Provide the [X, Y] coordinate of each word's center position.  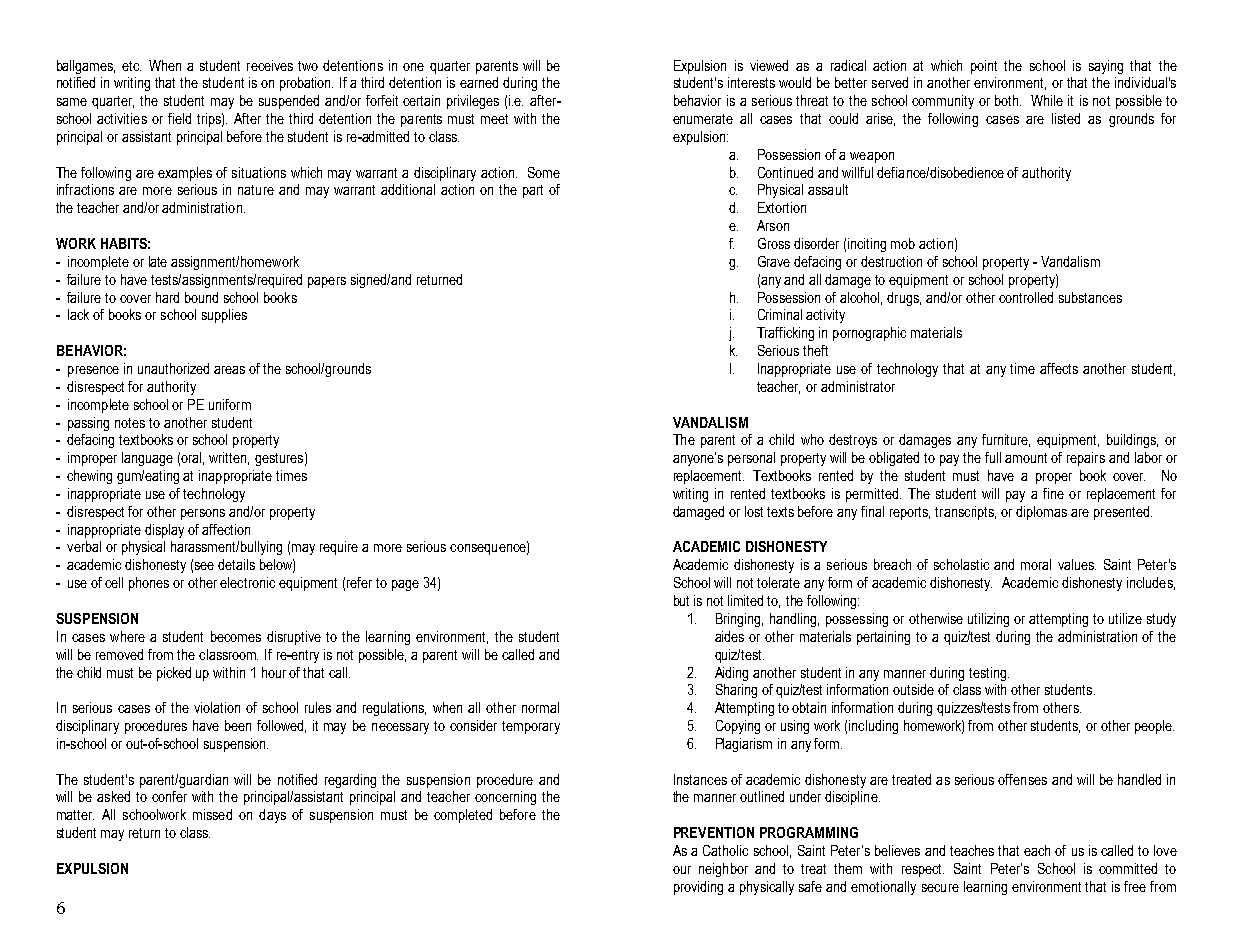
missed [212, 814]
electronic [247, 582]
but [681, 600]
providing [698, 888]
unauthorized [173, 368]
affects [1059, 368]
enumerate [703, 119]
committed [1128, 868]
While [1047, 100]
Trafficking [785, 334]
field [179, 118]
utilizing [988, 620]
